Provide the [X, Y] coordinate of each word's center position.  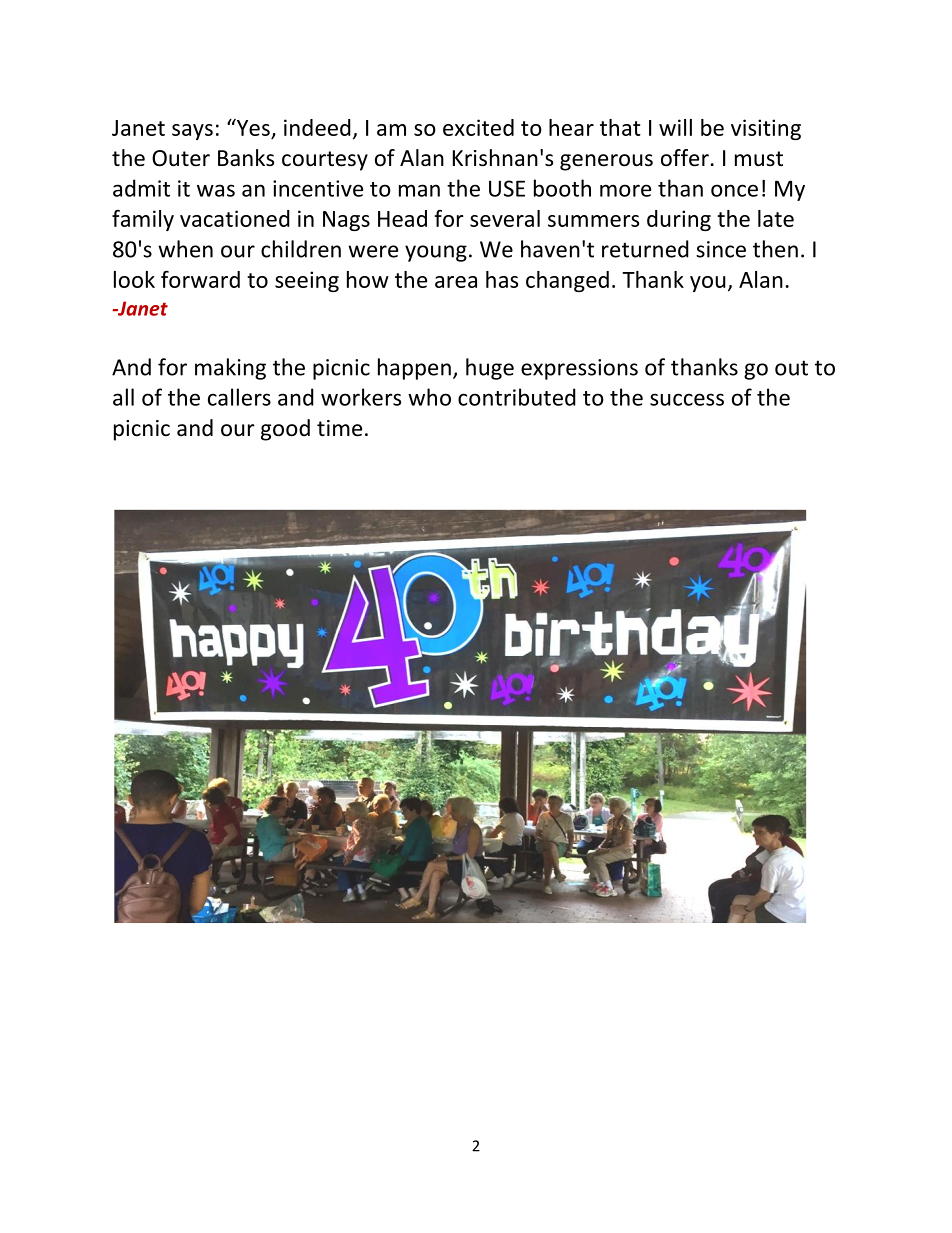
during [679, 220]
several [505, 218]
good [285, 430]
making [230, 369]
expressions [579, 369]
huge [490, 369]
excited [478, 127]
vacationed [235, 218]
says [192, 132]
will [675, 127]
